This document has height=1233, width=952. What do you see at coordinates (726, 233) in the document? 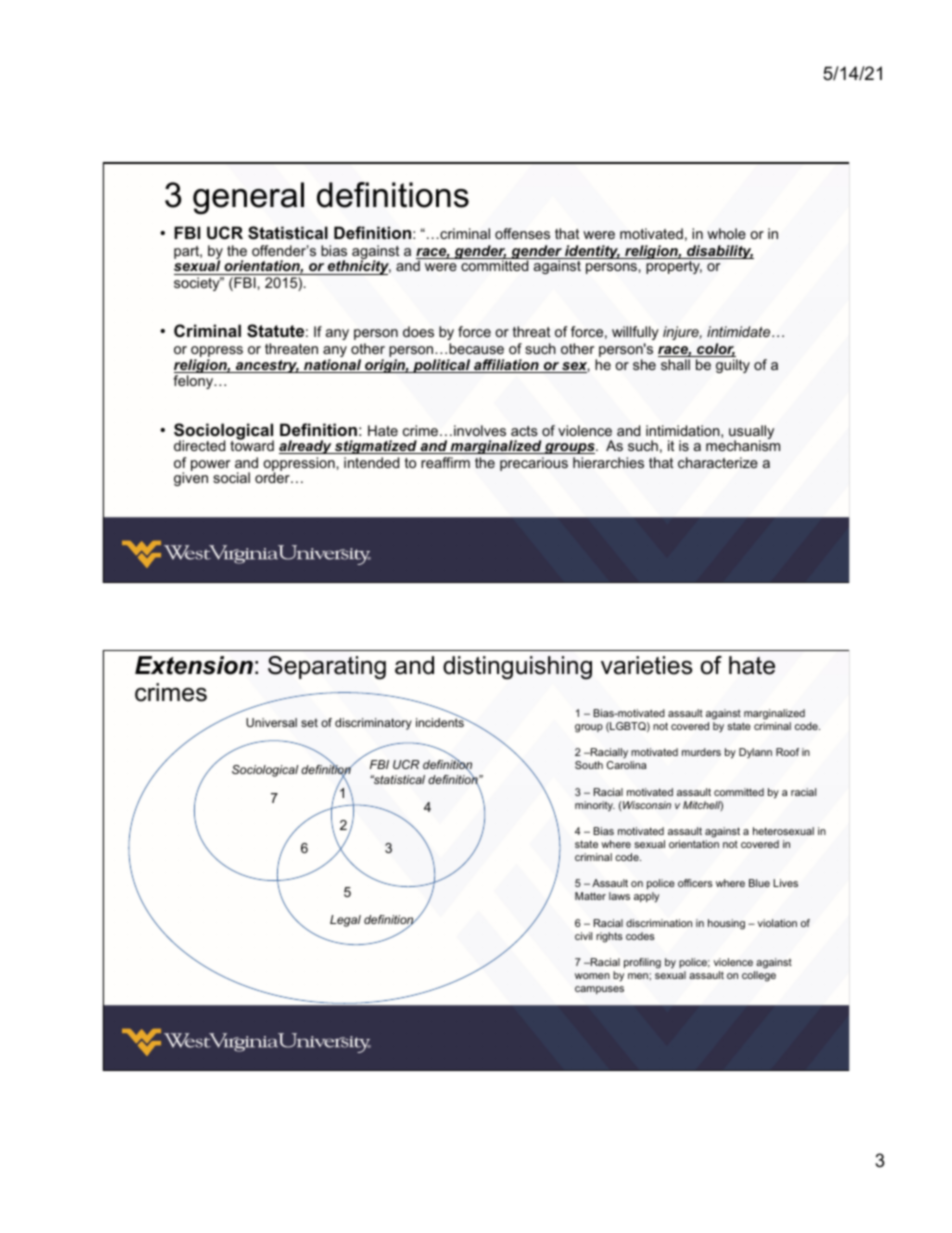
I see `whole` at bounding box center [726, 233].
